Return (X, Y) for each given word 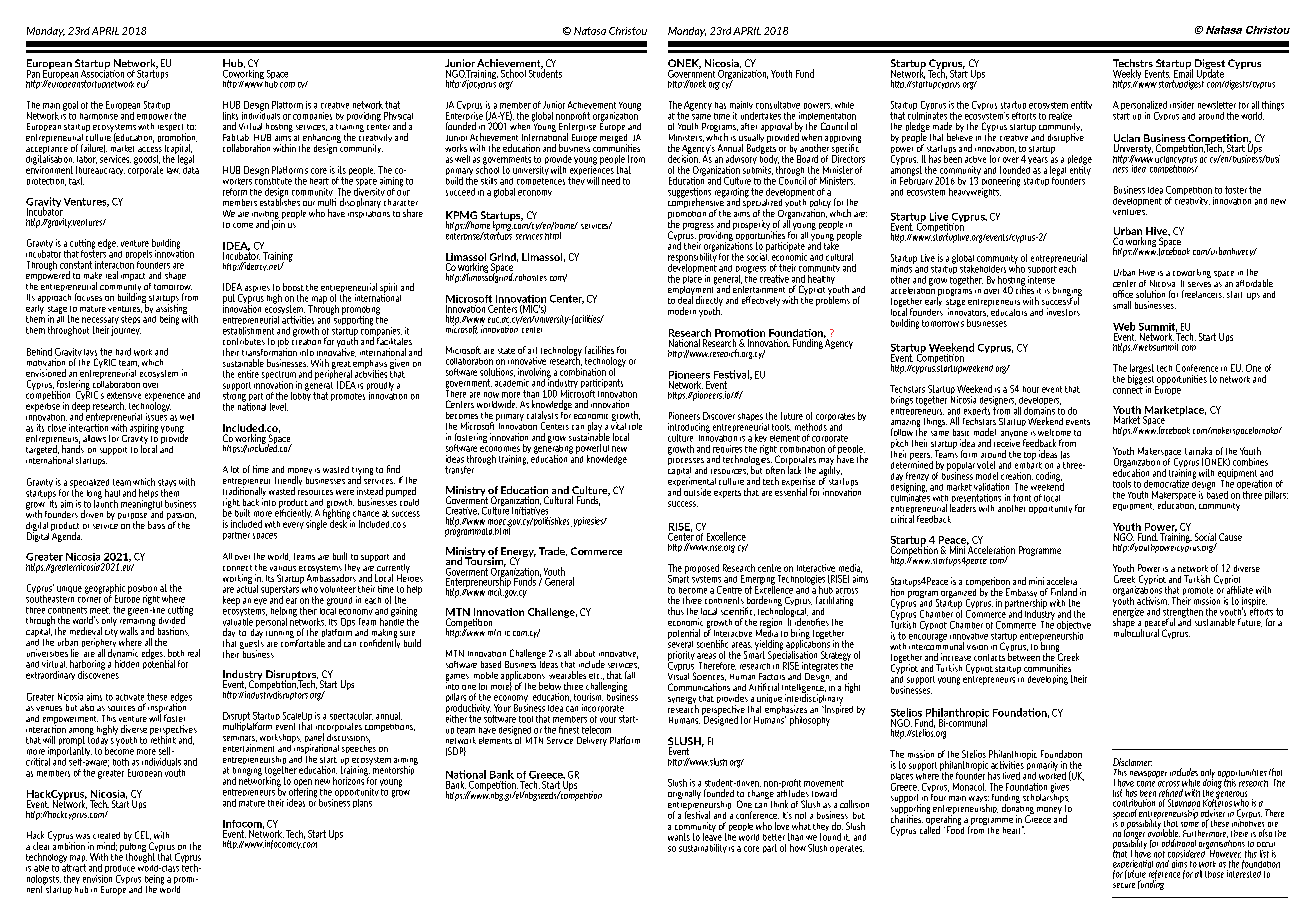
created (106, 835)
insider (1182, 105)
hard (123, 352)
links (230, 116)
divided (172, 620)
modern (682, 311)
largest (1141, 370)
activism (1153, 601)
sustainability (703, 848)
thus (676, 611)
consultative (778, 105)
